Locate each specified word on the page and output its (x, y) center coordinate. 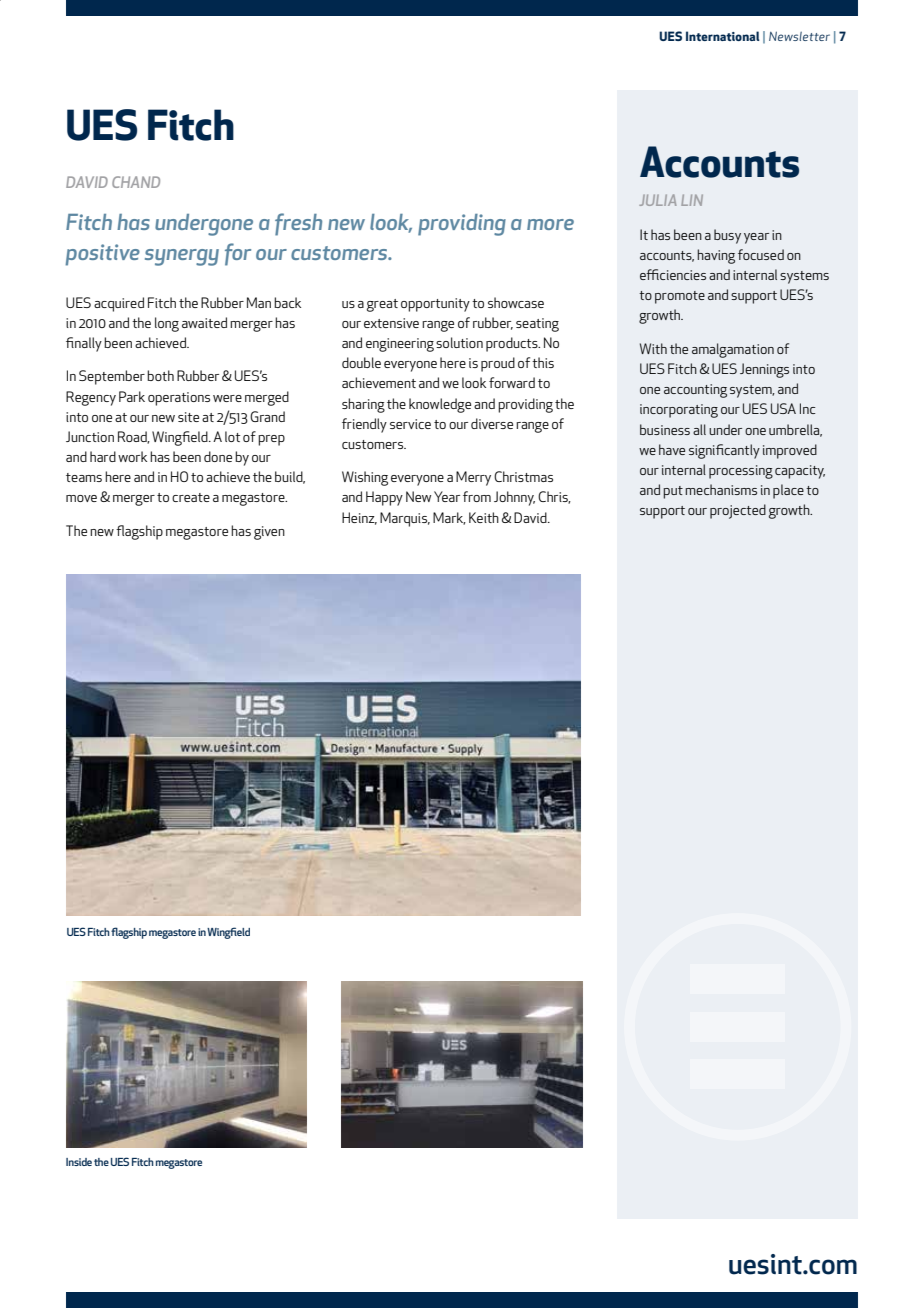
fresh (298, 224)
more (550, 224)
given (269, 533)
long (167, 324)
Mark (449, 518)
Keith (484, 517)
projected (738, 511)
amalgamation (733, 350)
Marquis (405, 519)
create (191, 497)
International (722, 36)
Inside (79, 1162)
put (673, 492)
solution (459, 342)
